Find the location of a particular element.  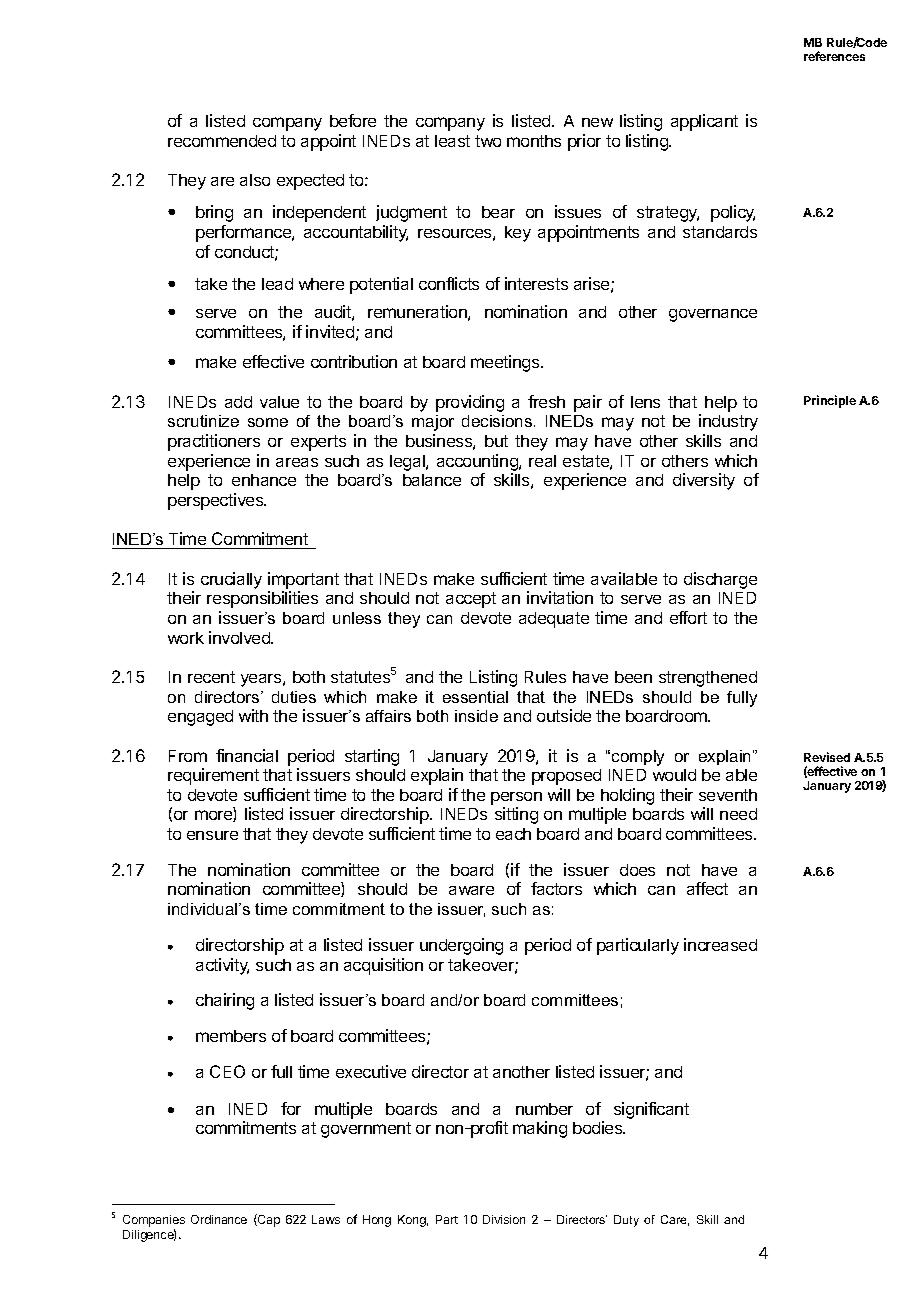

applicant is located at coordinates (704, 122).
